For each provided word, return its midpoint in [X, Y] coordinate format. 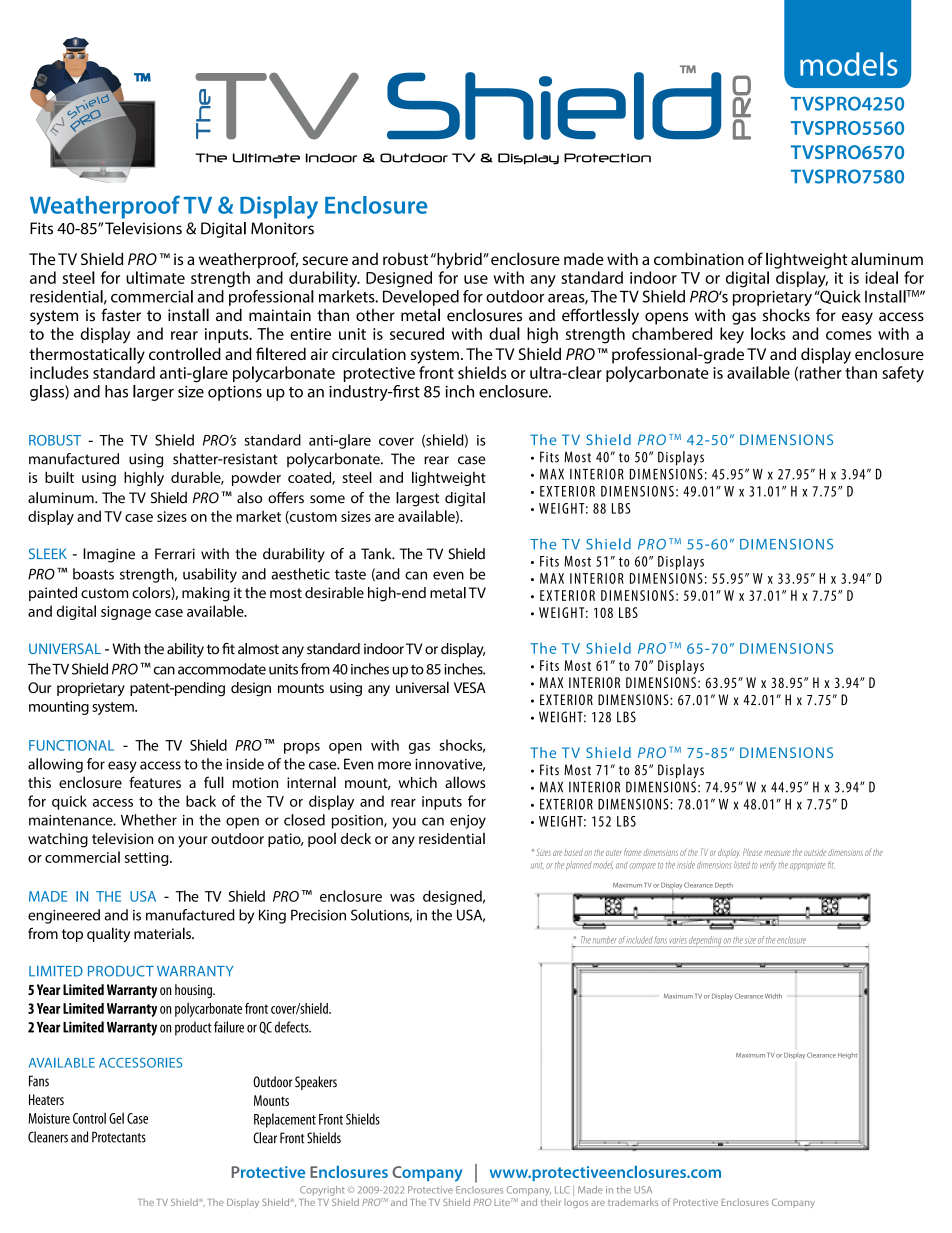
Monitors [282, 228]
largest [417, 499]
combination [699, 259]
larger [153, 393]
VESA [470, 687]
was [402, 898]
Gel [116, 1118]
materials [163, 933]
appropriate [808, 866]
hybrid [459, 261]
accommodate [222, 669]
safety [903, 374]
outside [815, 852]
